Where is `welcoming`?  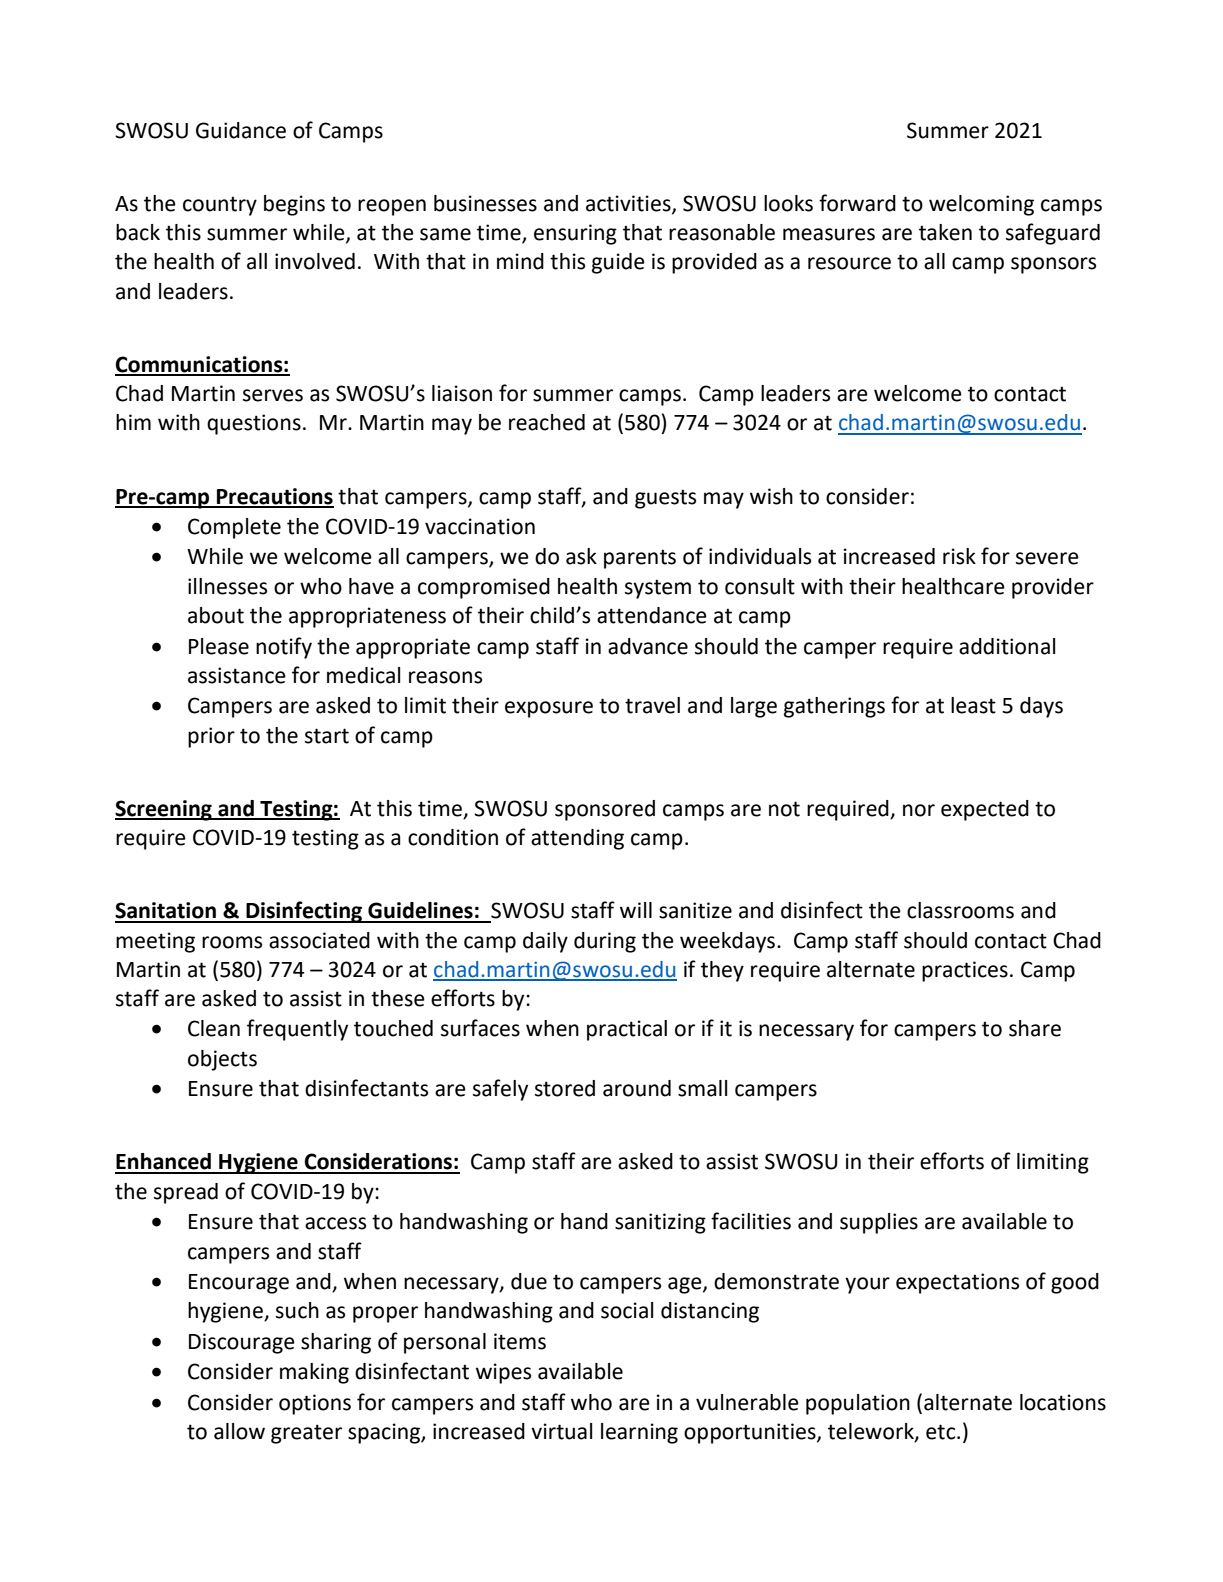
welcoming is located at coordinates (981, 205).
